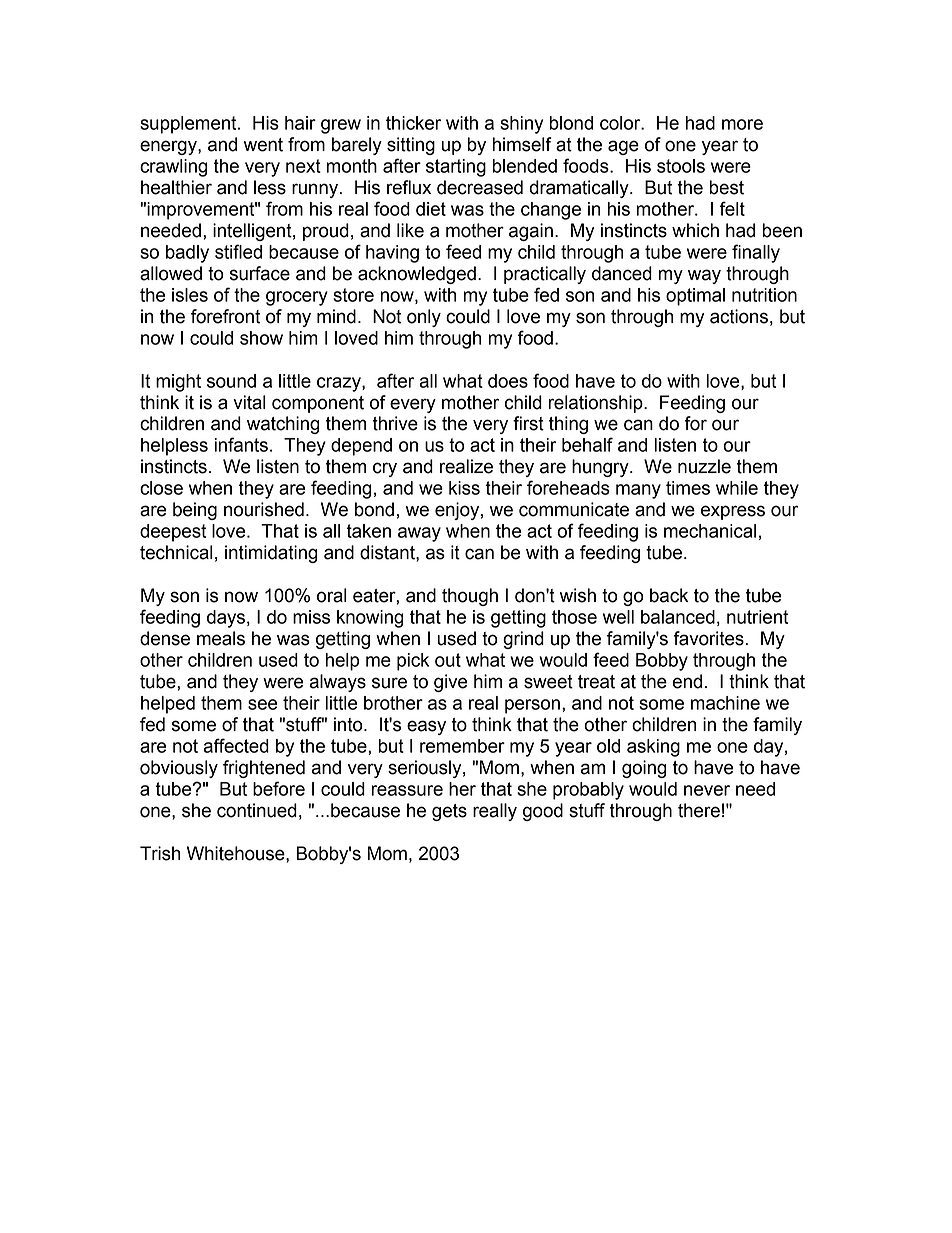 The height and width of the page is (1233, 952). I want to click on went, so click(263, 145).
